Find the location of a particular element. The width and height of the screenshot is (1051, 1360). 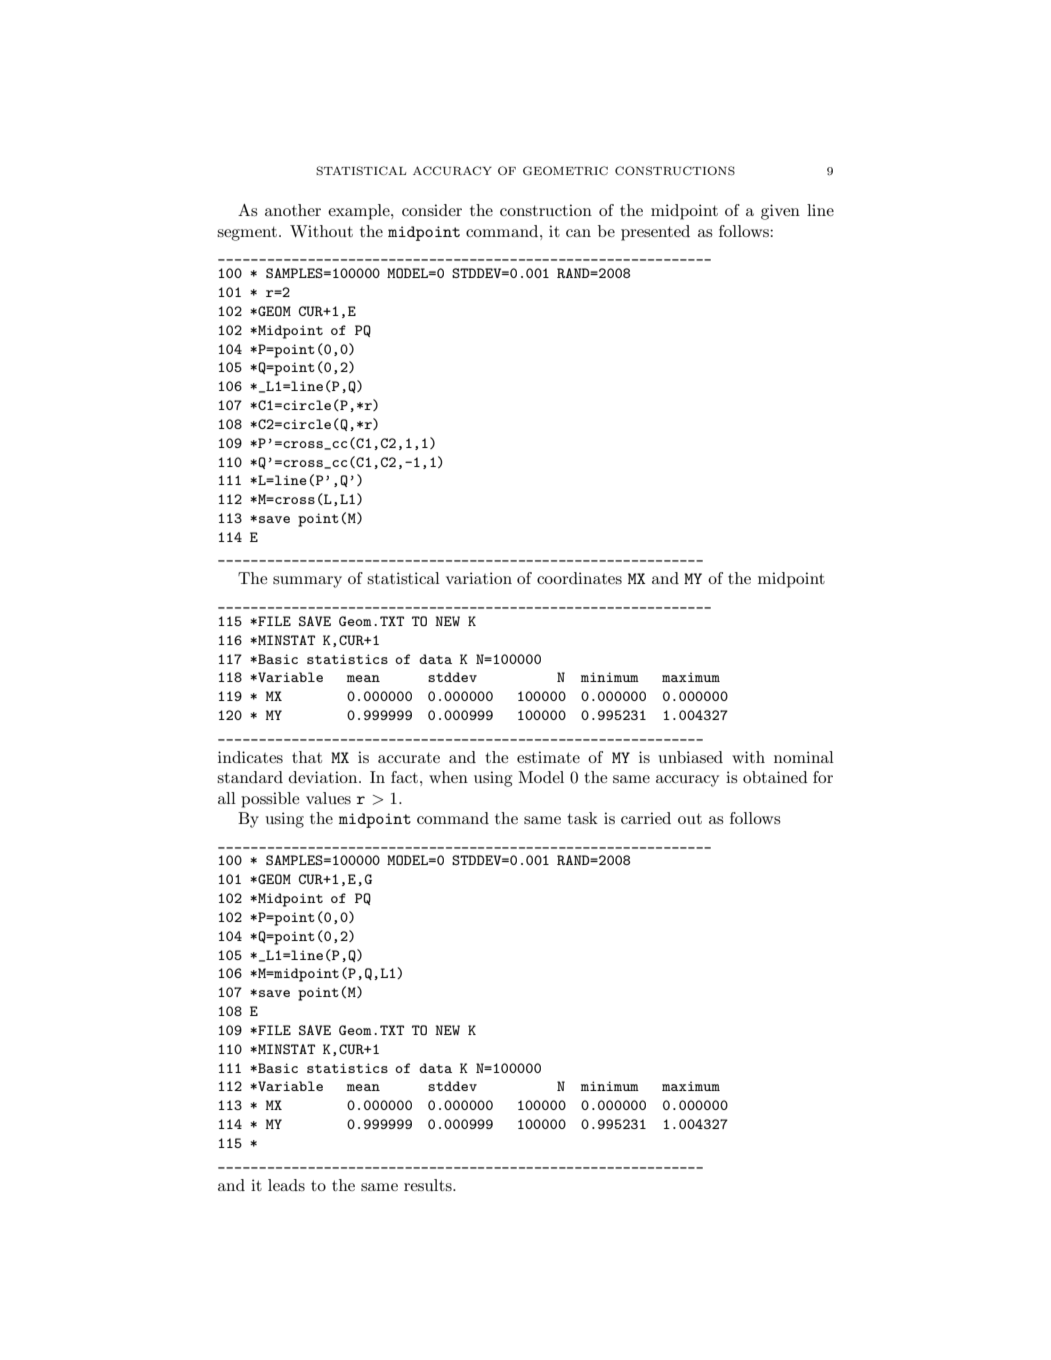

coordinates is located at coordinates (579, 578).
